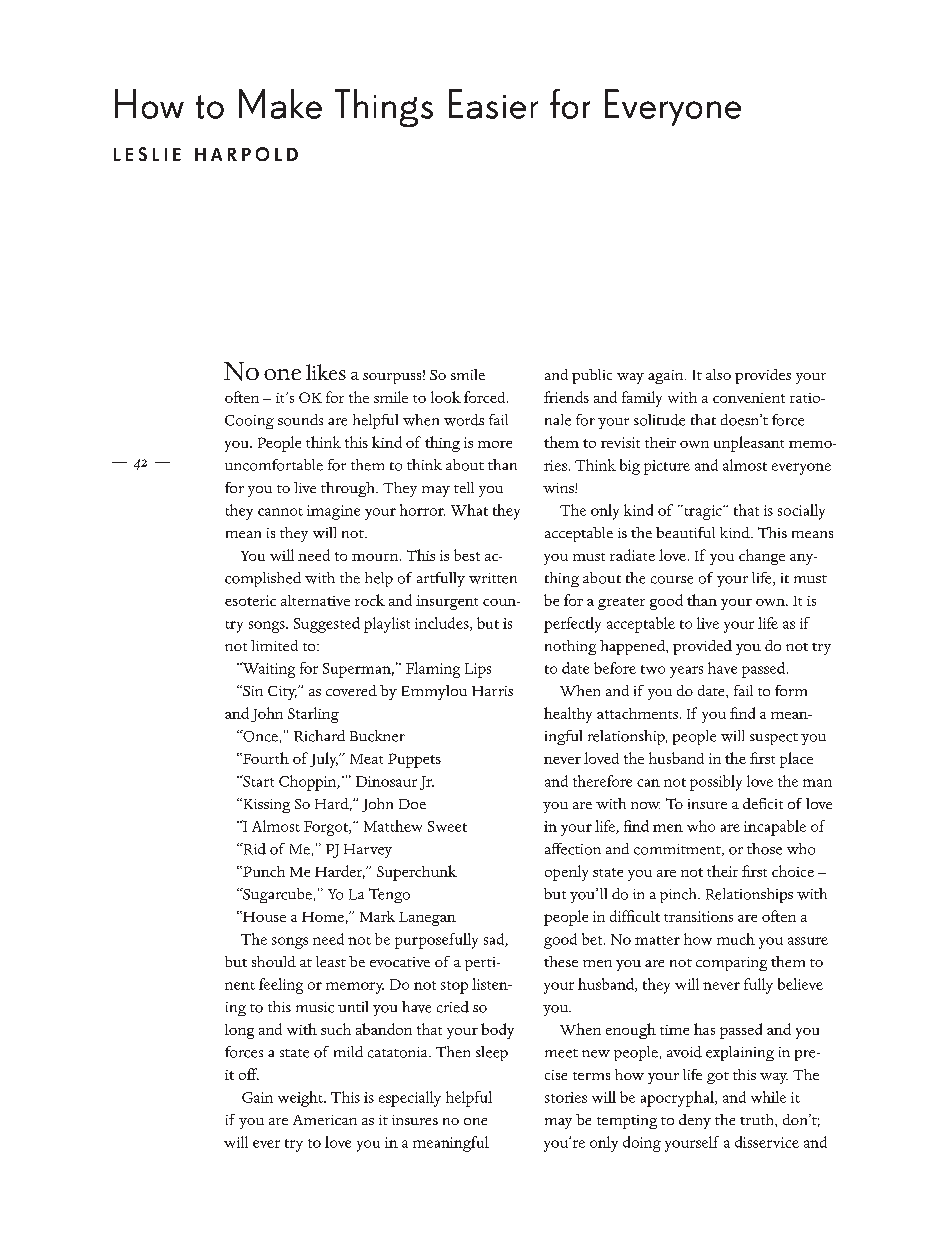 This screenshot has height=1233, width=952. I want to click on uncomfortable, so click(274, 465).
